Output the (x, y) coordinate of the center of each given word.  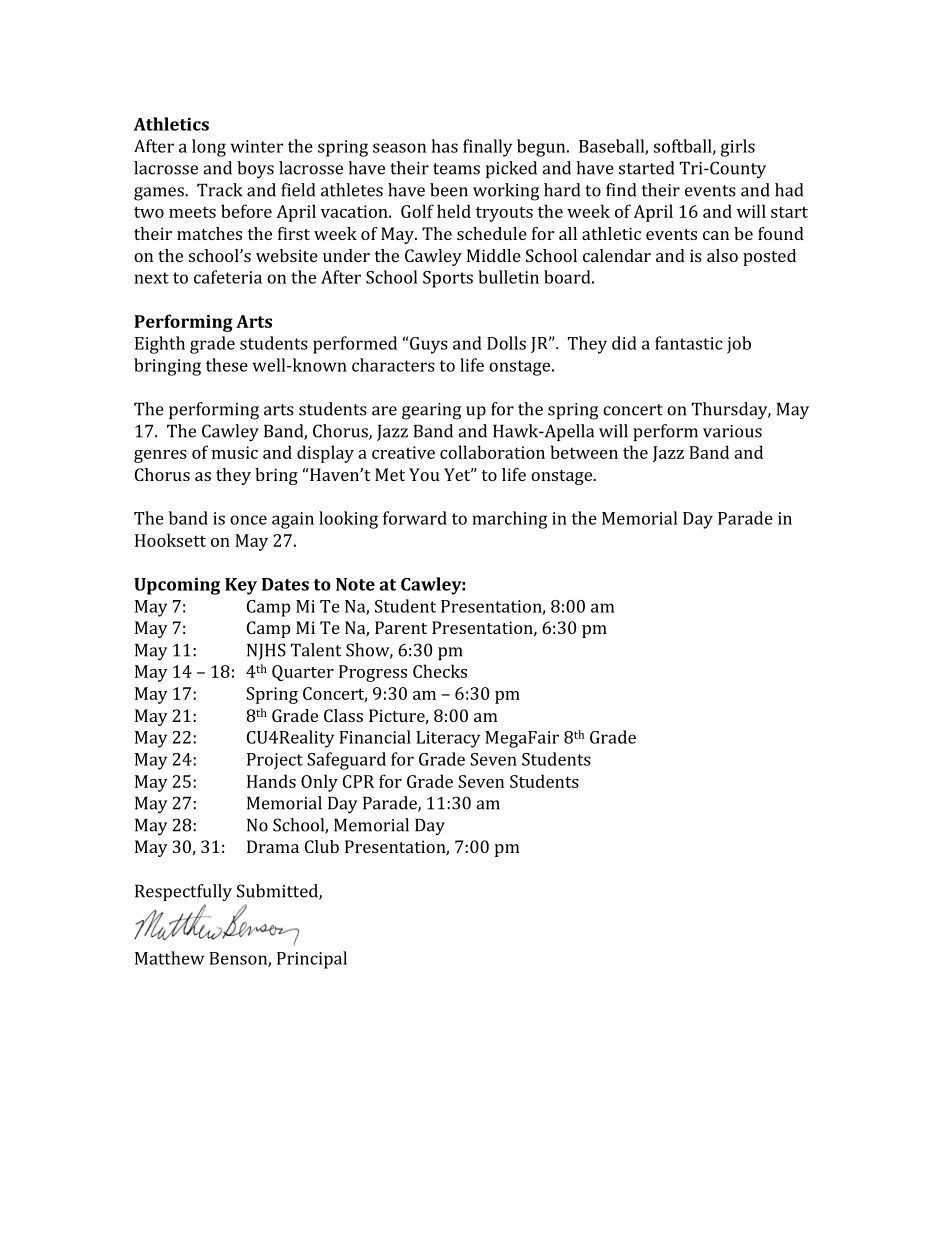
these (227, 365)
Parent (401, 627)
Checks (440, 671)
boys (255, 170)
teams (456, 169)
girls (738, 148)
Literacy (448, 739)
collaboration (492, 452)
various (732, 431)
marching (510, 520)
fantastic (688, 343)
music (235, 452)
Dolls (506, 343)
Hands (271, 781)
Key (241, 586)
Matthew (169, 958)
